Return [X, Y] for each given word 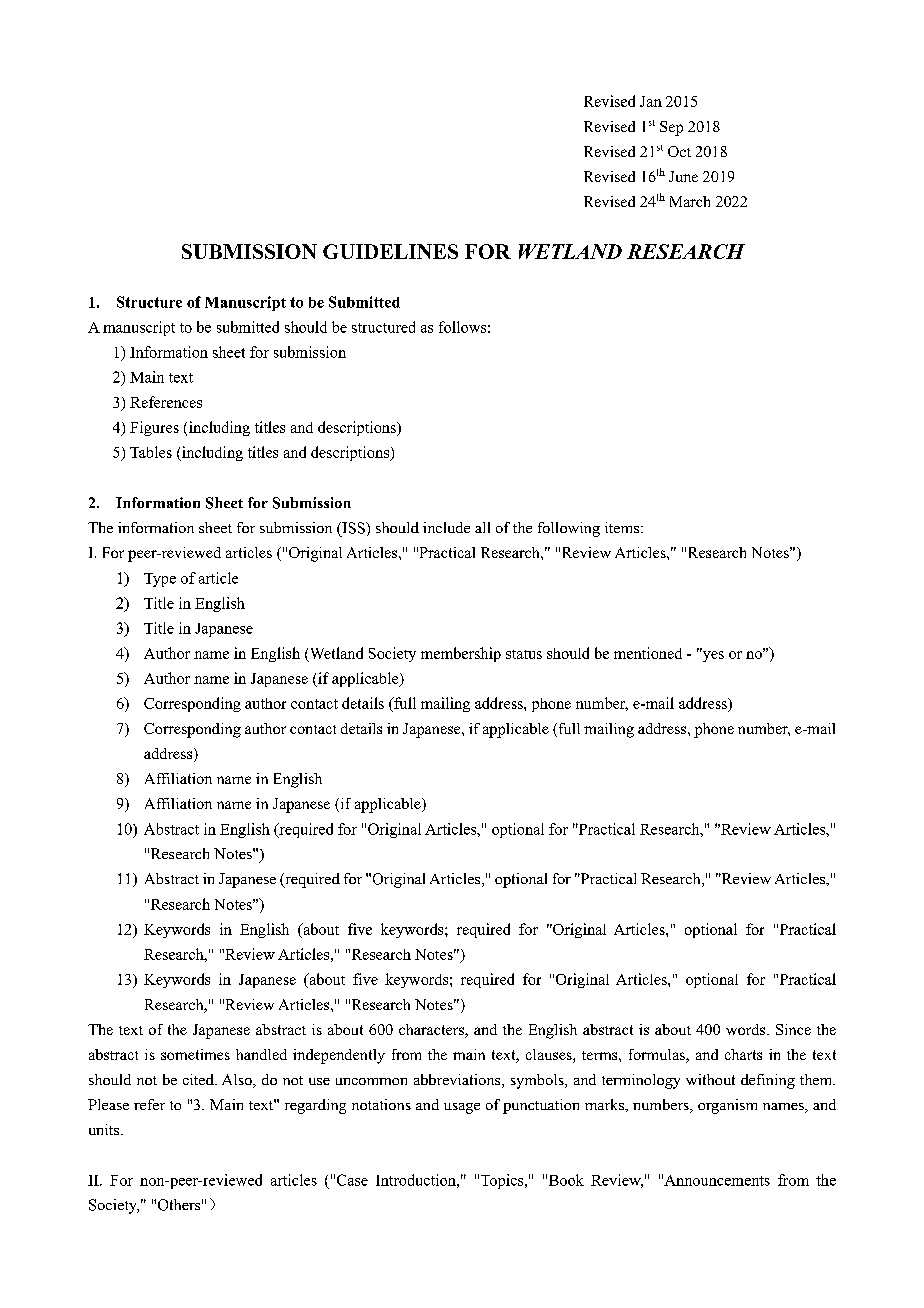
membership [461, 654]
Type [160, 580]
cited [199, 1079]
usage [462, 1108]
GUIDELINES [390, 251]
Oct [679, 151]
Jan [651, 101]
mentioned [648, 653]
